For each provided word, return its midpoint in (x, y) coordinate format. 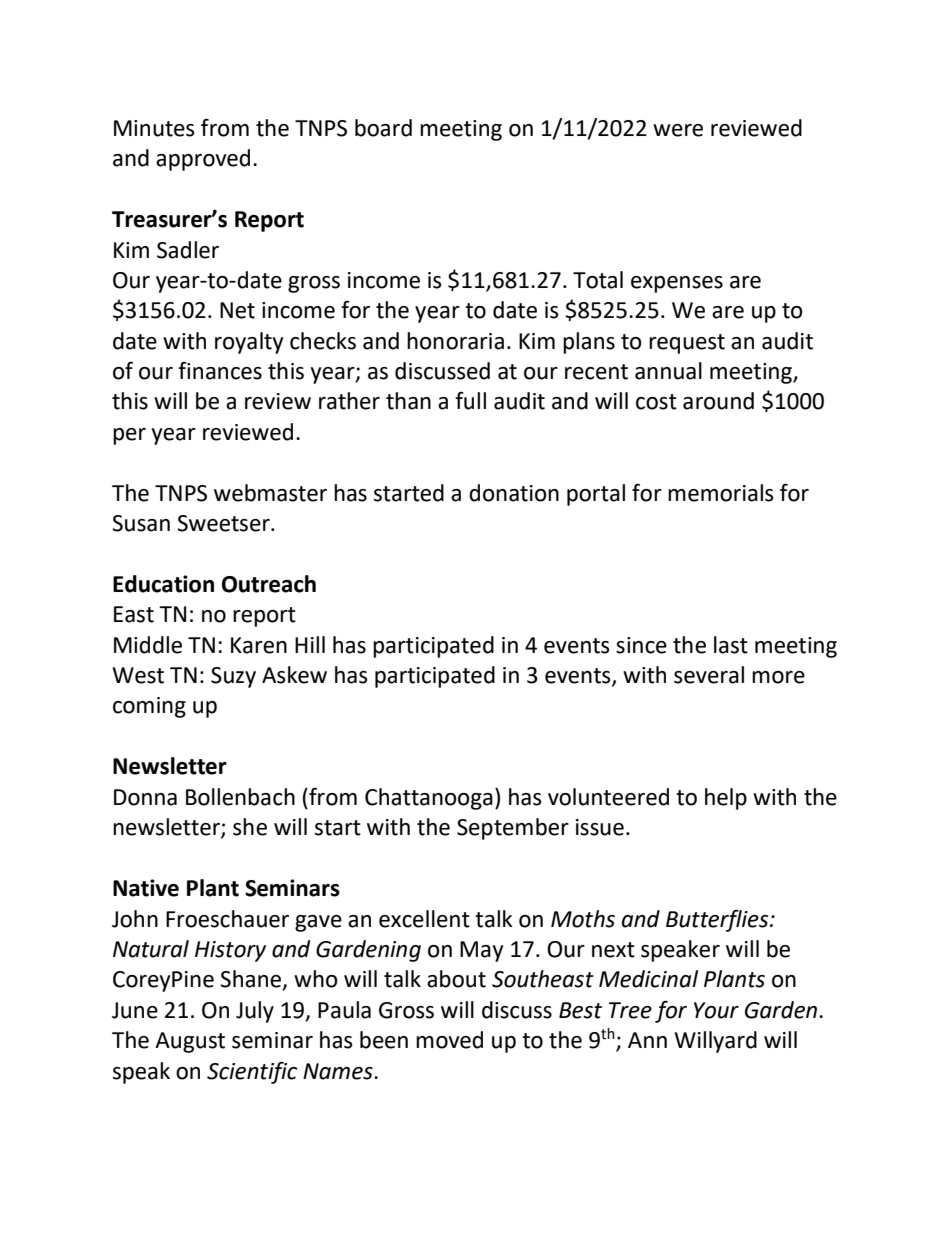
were (678, 130)
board (383, 128)
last (731, 645)
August (190, 1042)
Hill (310, 644)
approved (203, 160)
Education (163, 584)
